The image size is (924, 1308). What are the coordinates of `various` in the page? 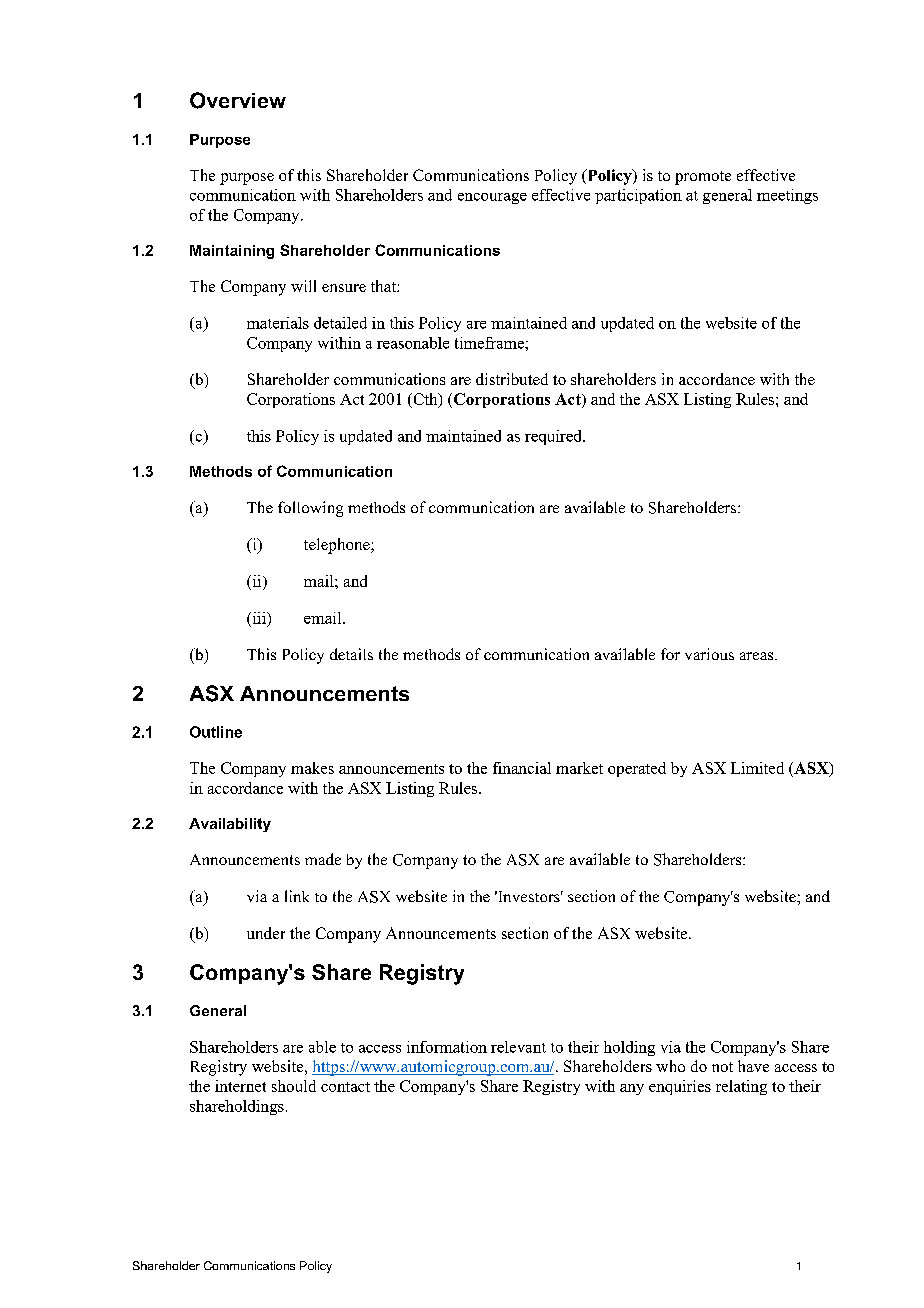 It's located at (709, 654).
